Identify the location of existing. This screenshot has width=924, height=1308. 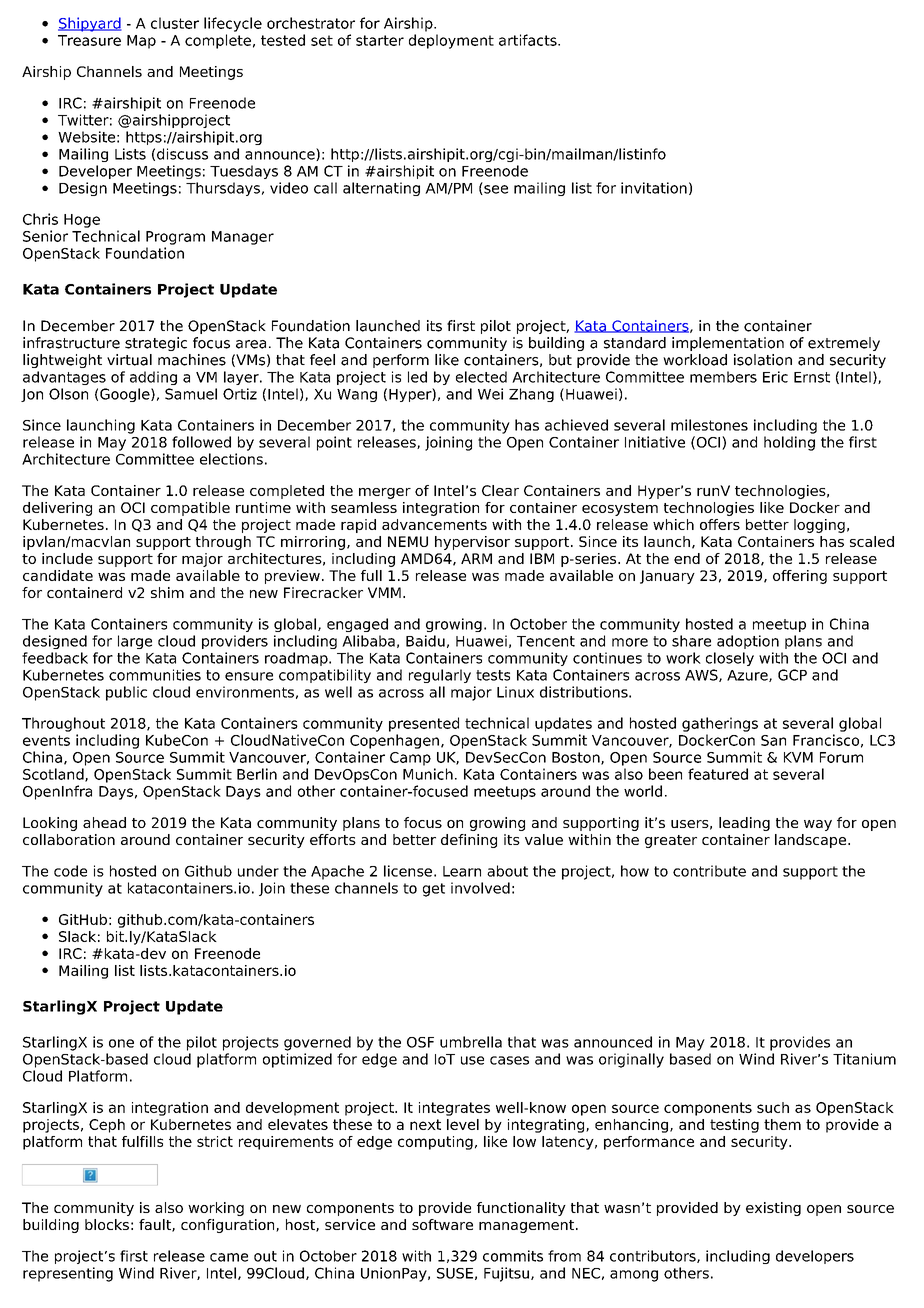
(773, 1209).
